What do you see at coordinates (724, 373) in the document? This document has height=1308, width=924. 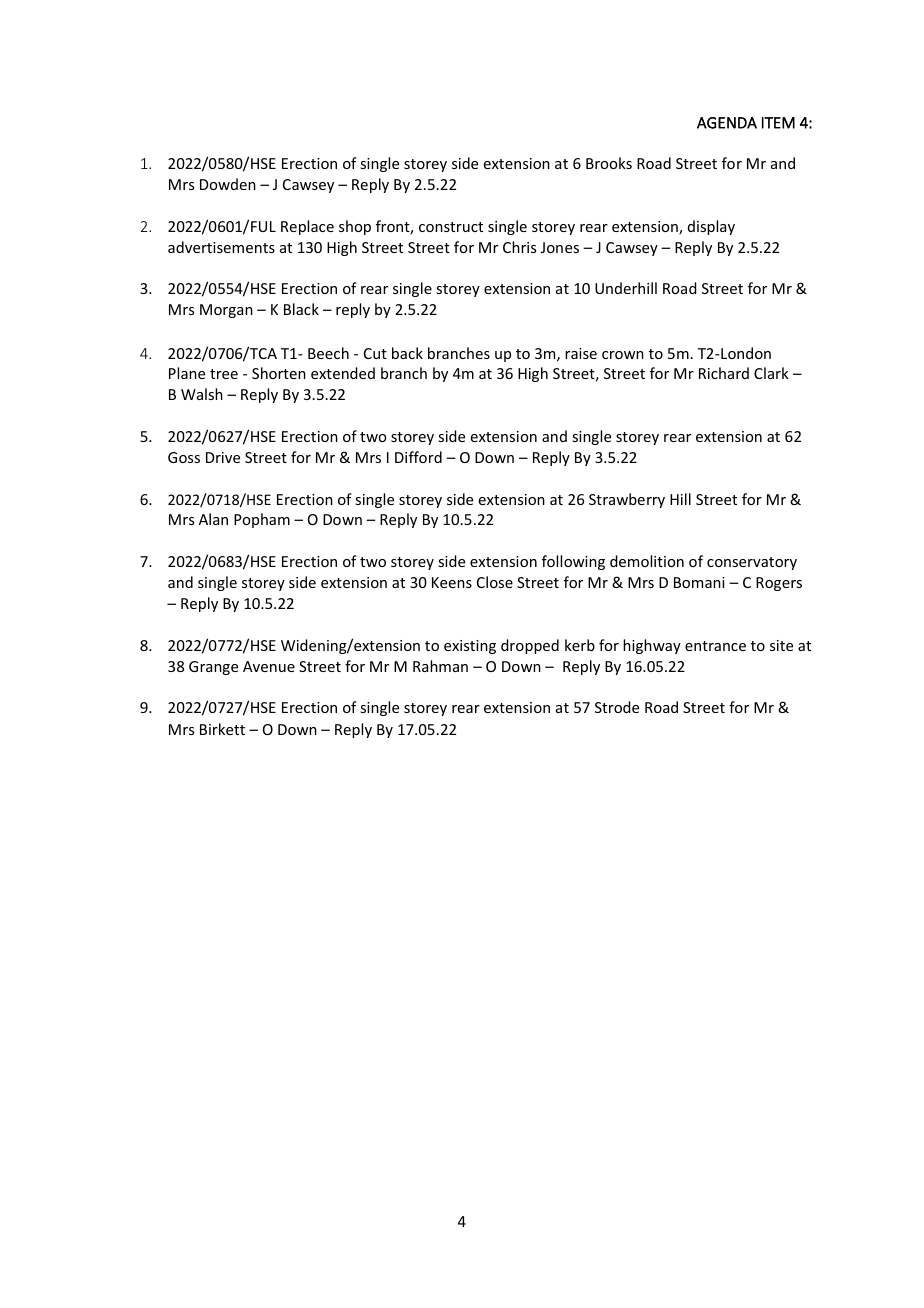 I see `Richard` at bounding box center [724, 373].
